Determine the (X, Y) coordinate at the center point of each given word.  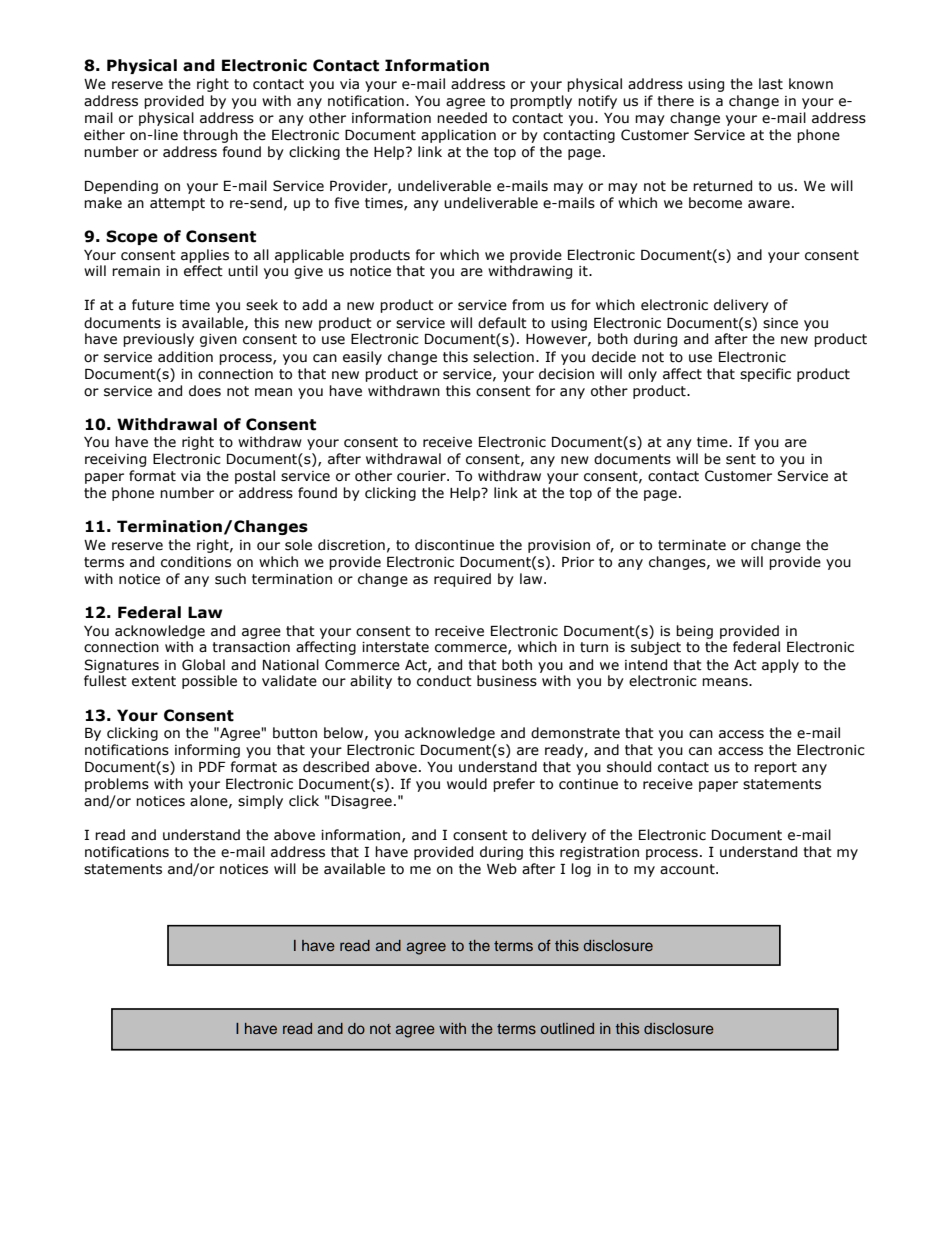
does (205, 391)
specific (765, 375)
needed (462, 118)
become (715, 203)
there (676, 101)
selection (503, 357)
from (528, 305)
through (210, 136)
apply (780, 666)
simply (260, 802)
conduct (444, 681)
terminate (692, 545)
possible (209, 682)
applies (205, 256)
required (462, 580)
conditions (196, 562)
